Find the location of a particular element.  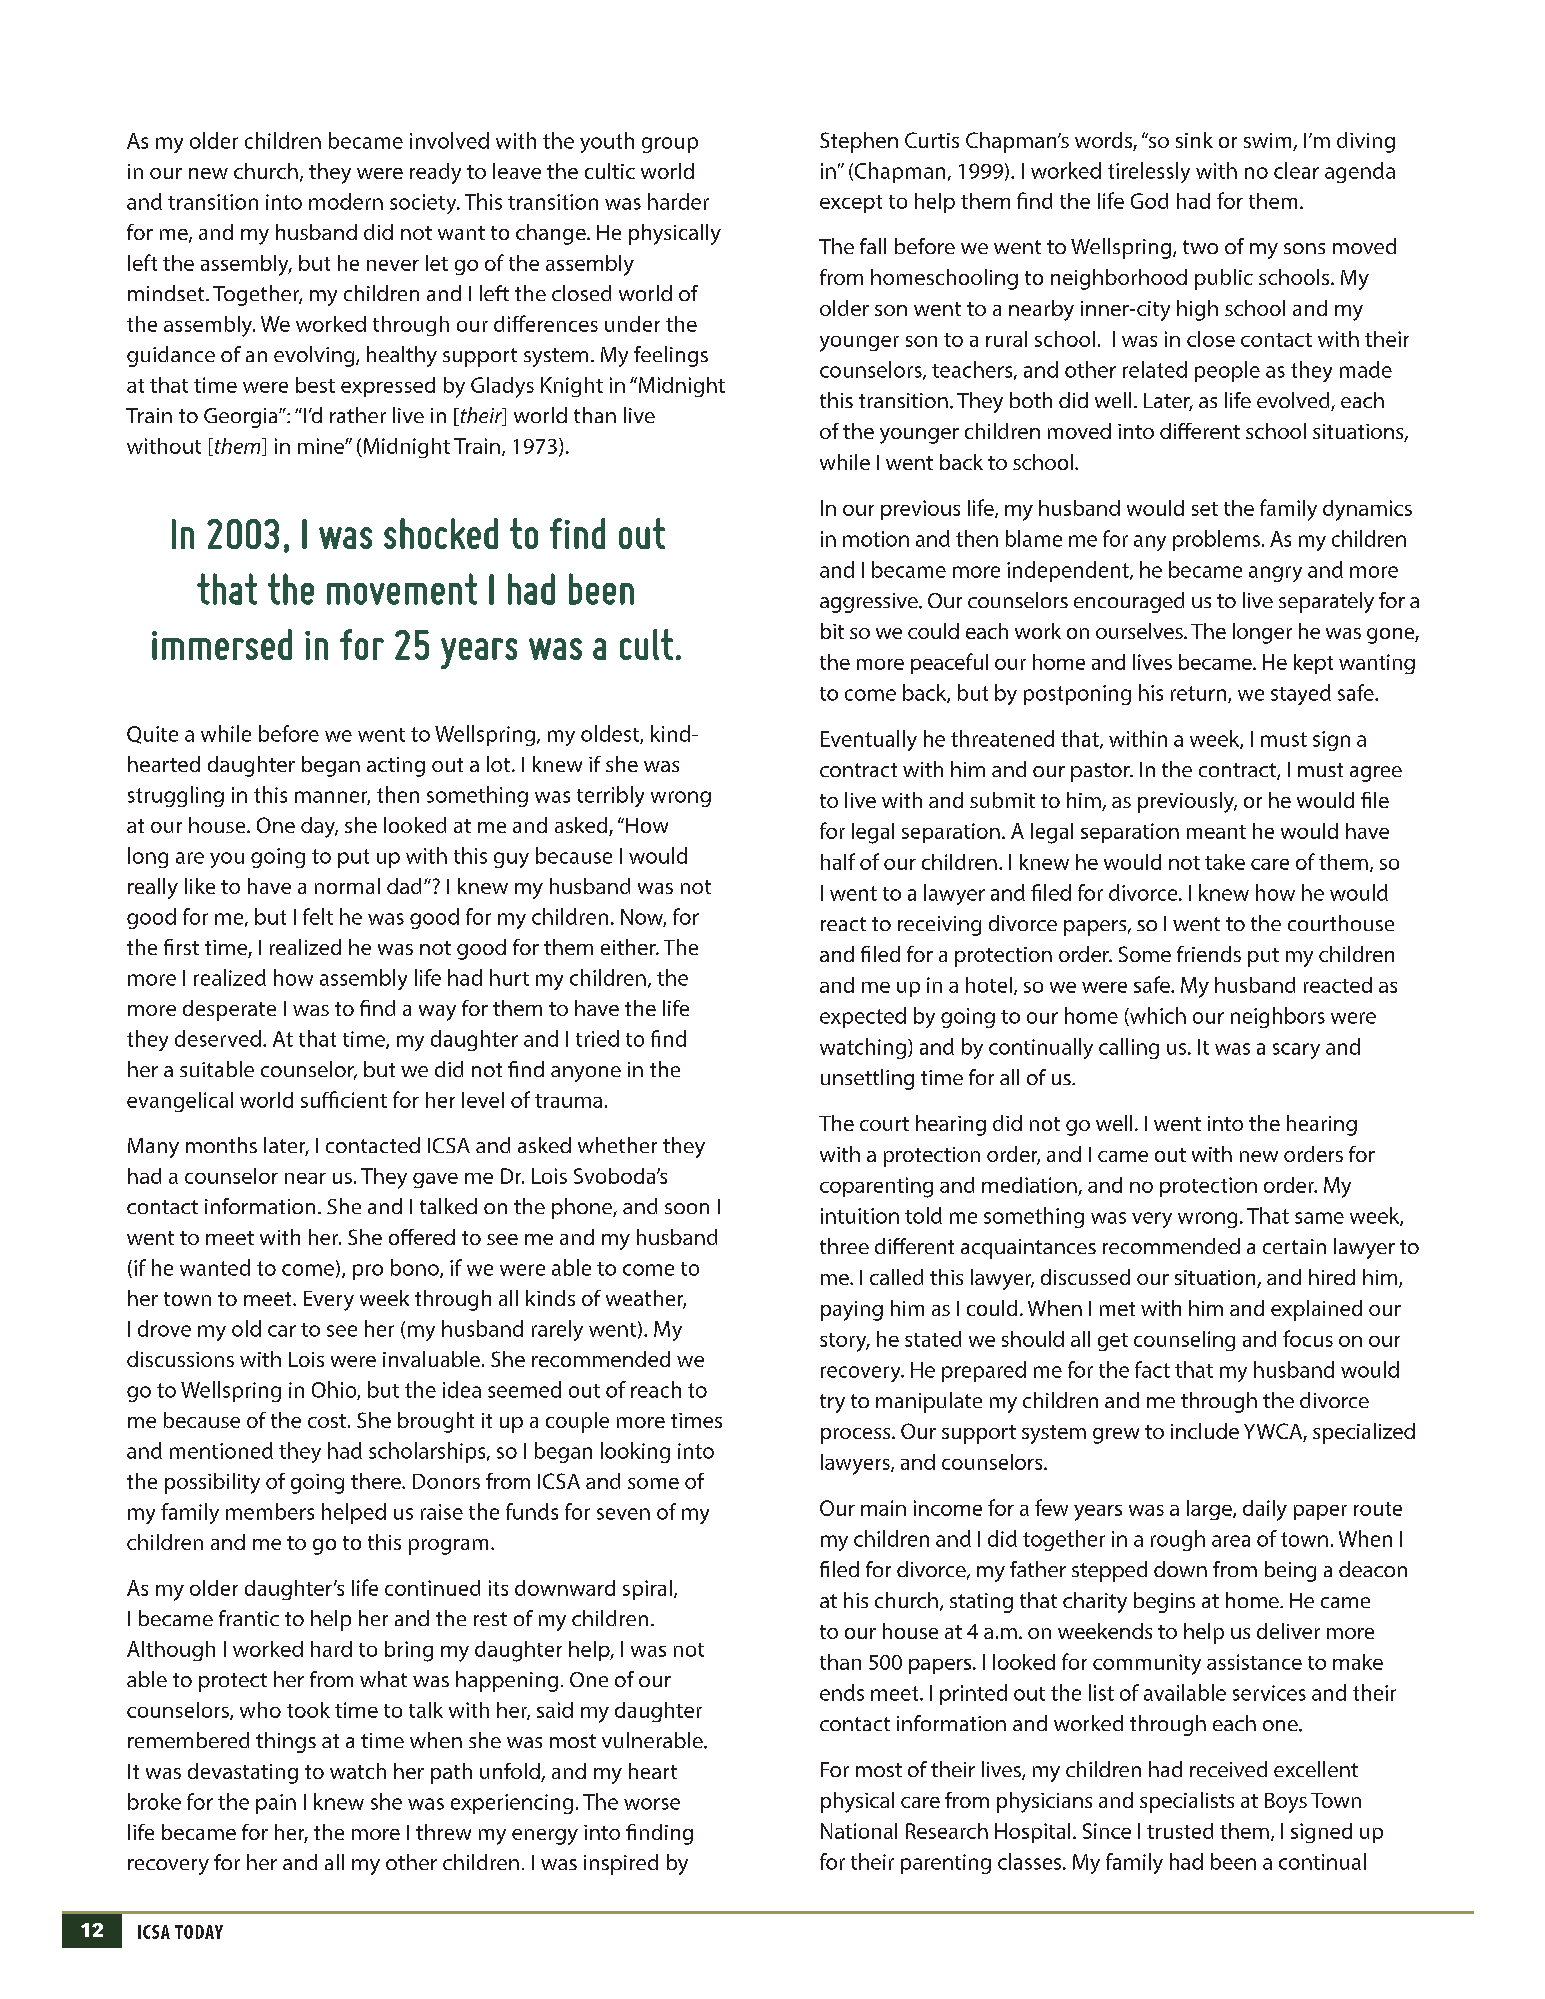

clear is located at coordinates (1296, 170).
